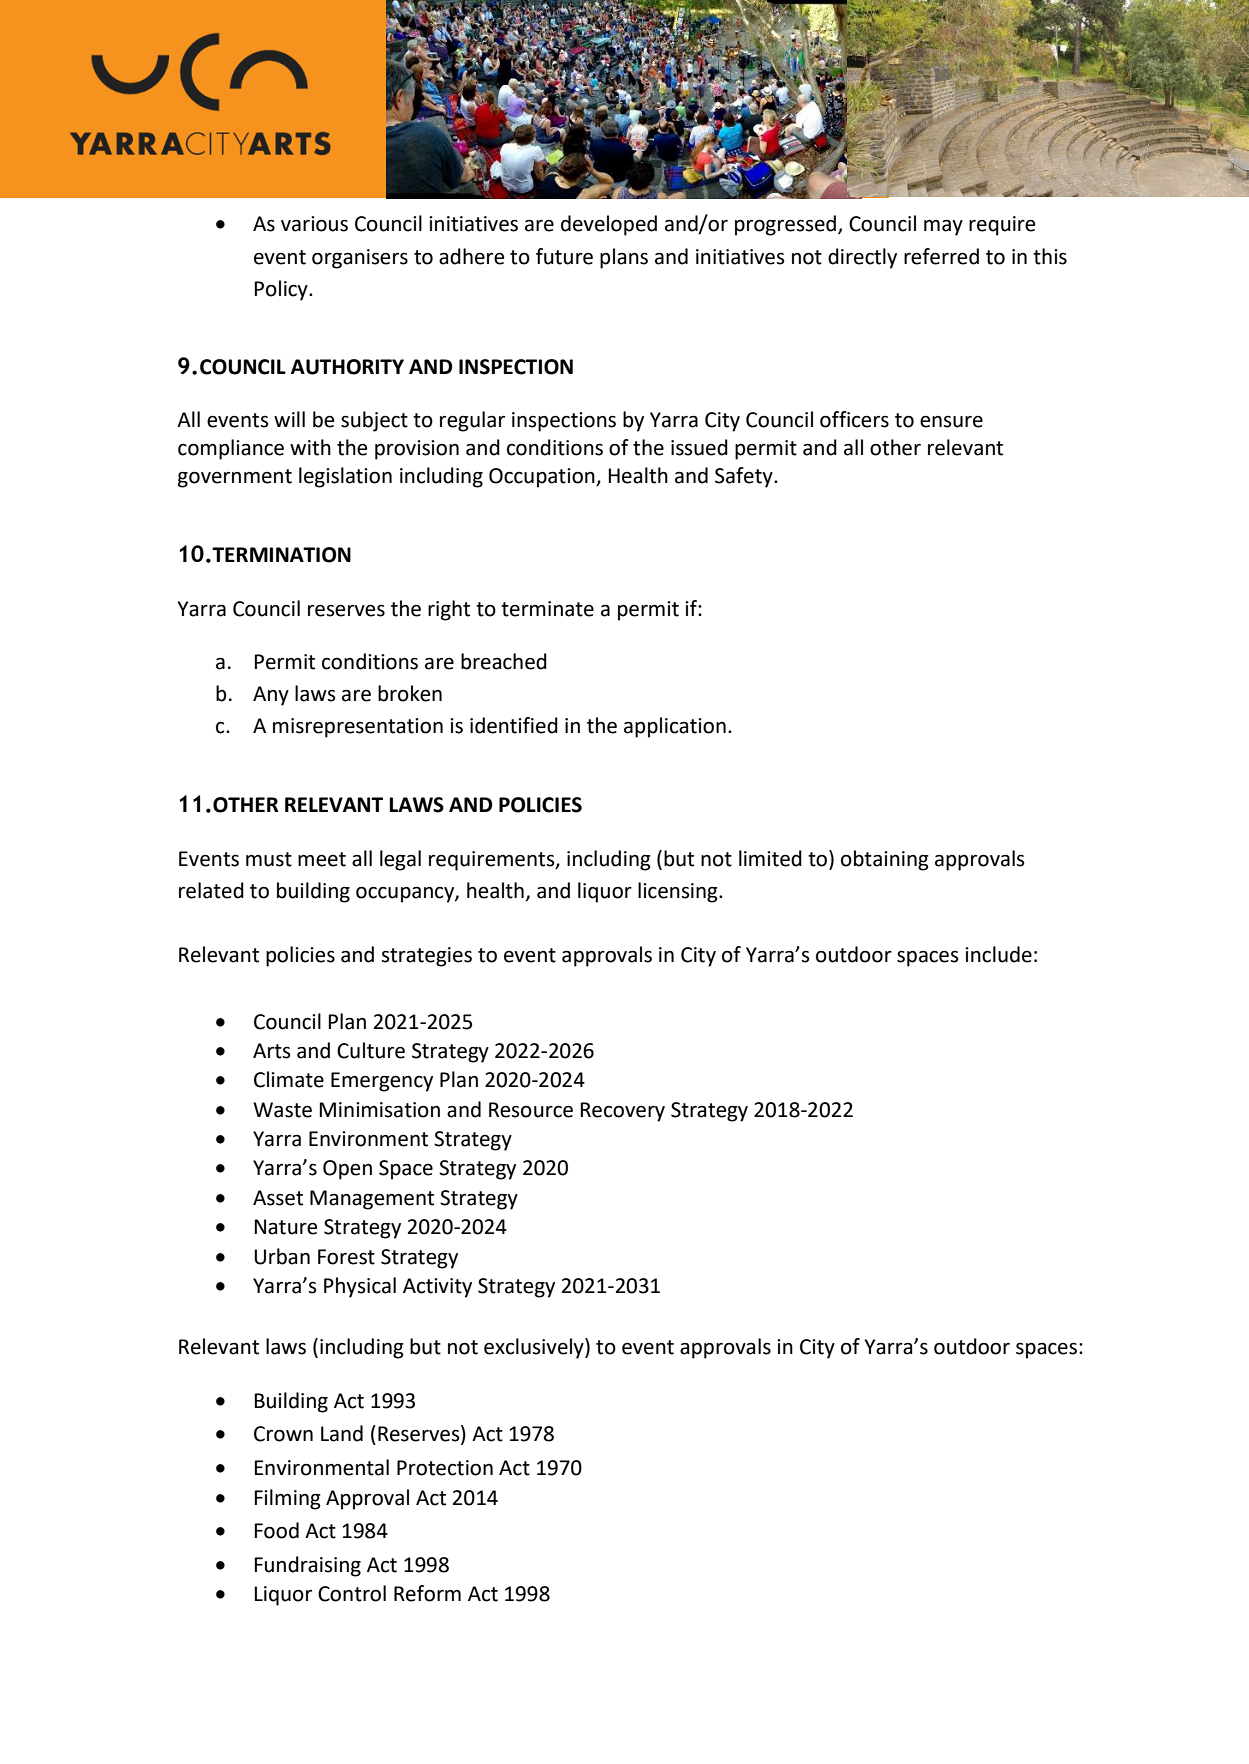 The width and height of the screenshot is (1249, 1764). Describe the element at coordinates (941, 256) in the screenshot. I see `referred` at that location.
